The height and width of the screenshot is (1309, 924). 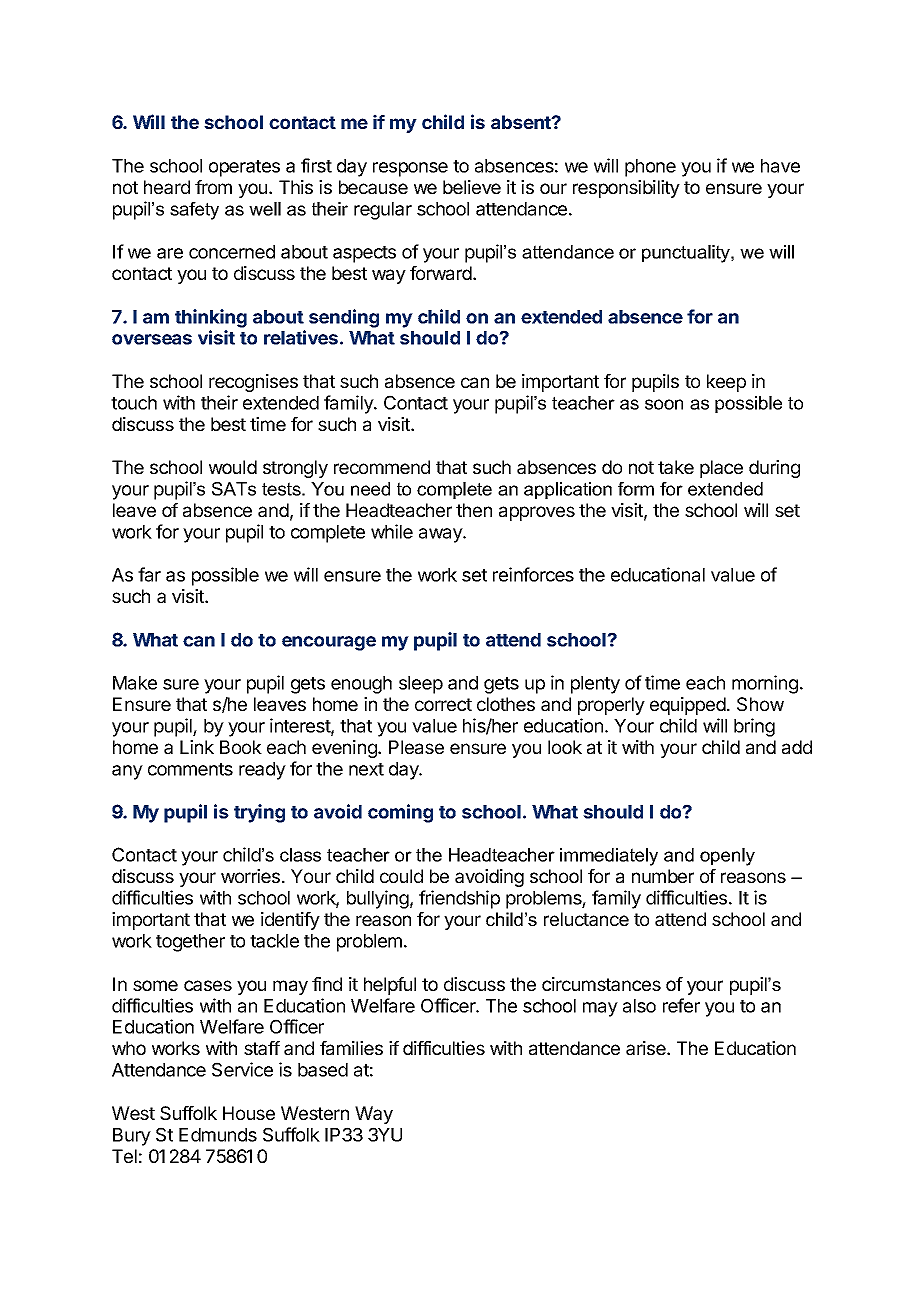 What do you see at coordinates (765, 684) in the screenshot?
I see `morning` at bounding box center [765, 684].
